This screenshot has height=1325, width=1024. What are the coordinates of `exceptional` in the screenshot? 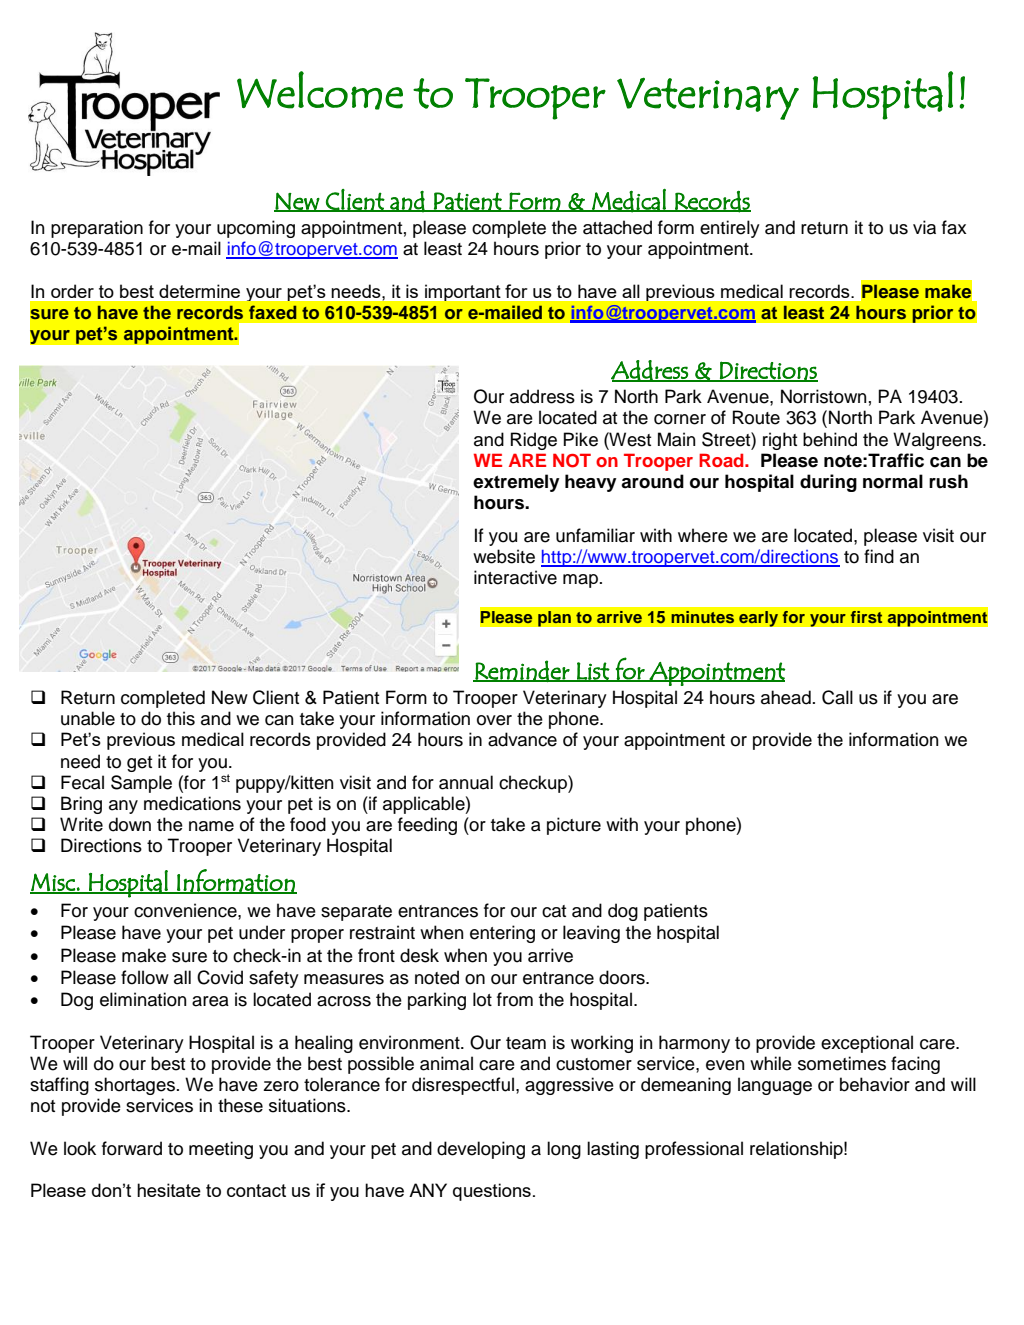 It's located at (867, 1044).
